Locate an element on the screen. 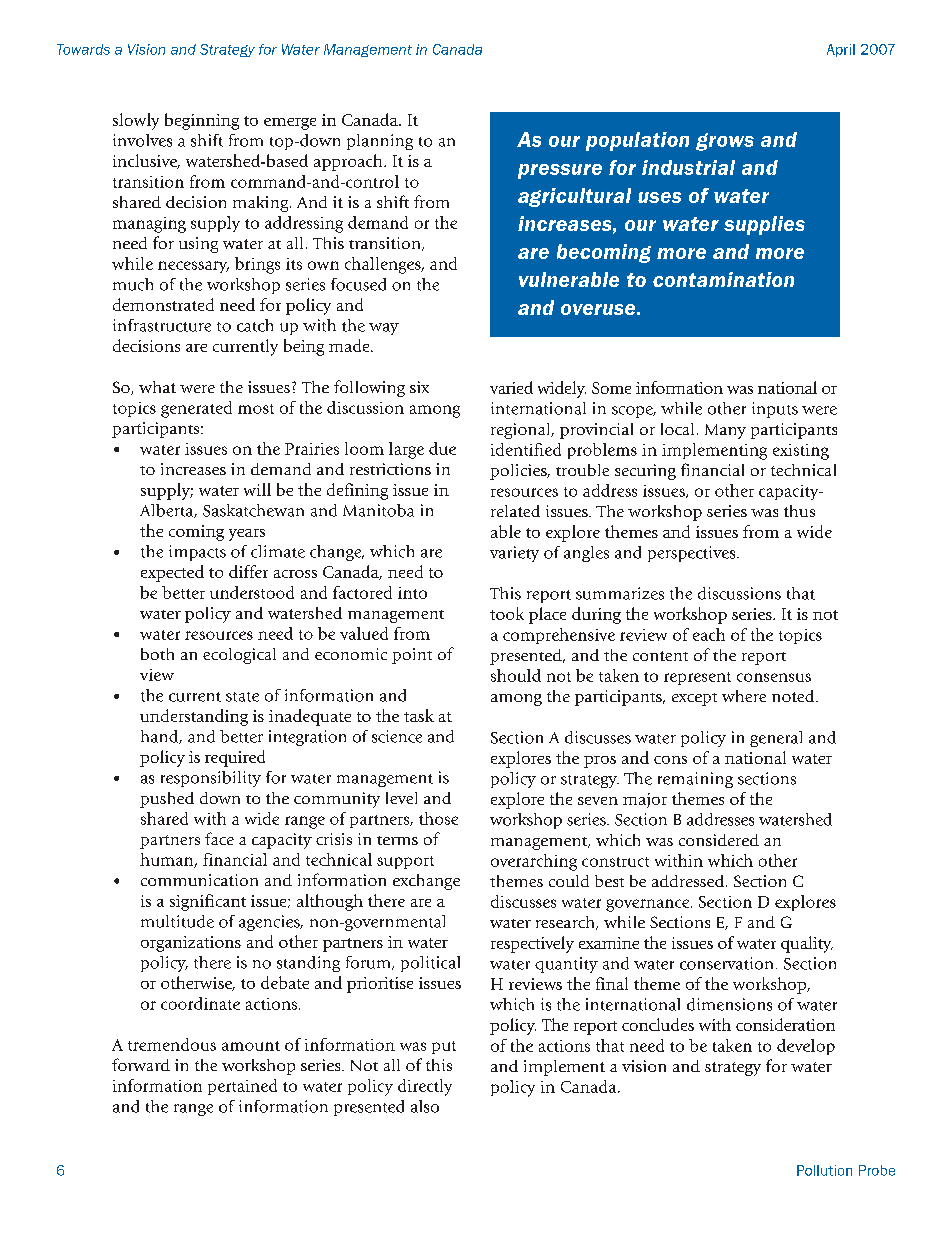  also is located at coordinates (425, 1106).
